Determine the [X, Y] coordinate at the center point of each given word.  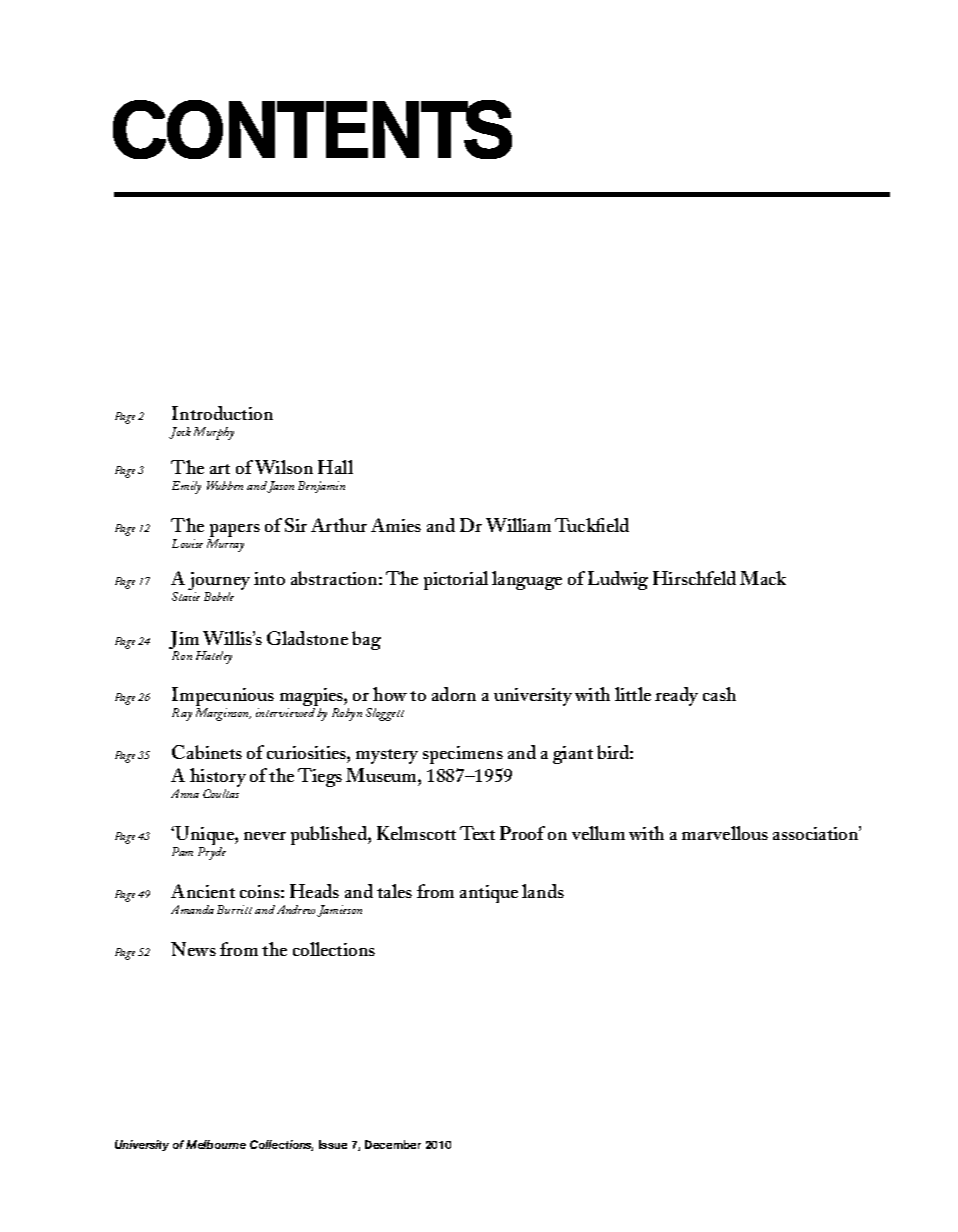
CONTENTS [312, 129]
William [518, 525]
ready [676, 696]
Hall [335, 467]
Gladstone [307, 638]
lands [543, 891]
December [393, 1144]
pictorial [456, 580]
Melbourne [216, 1144]
